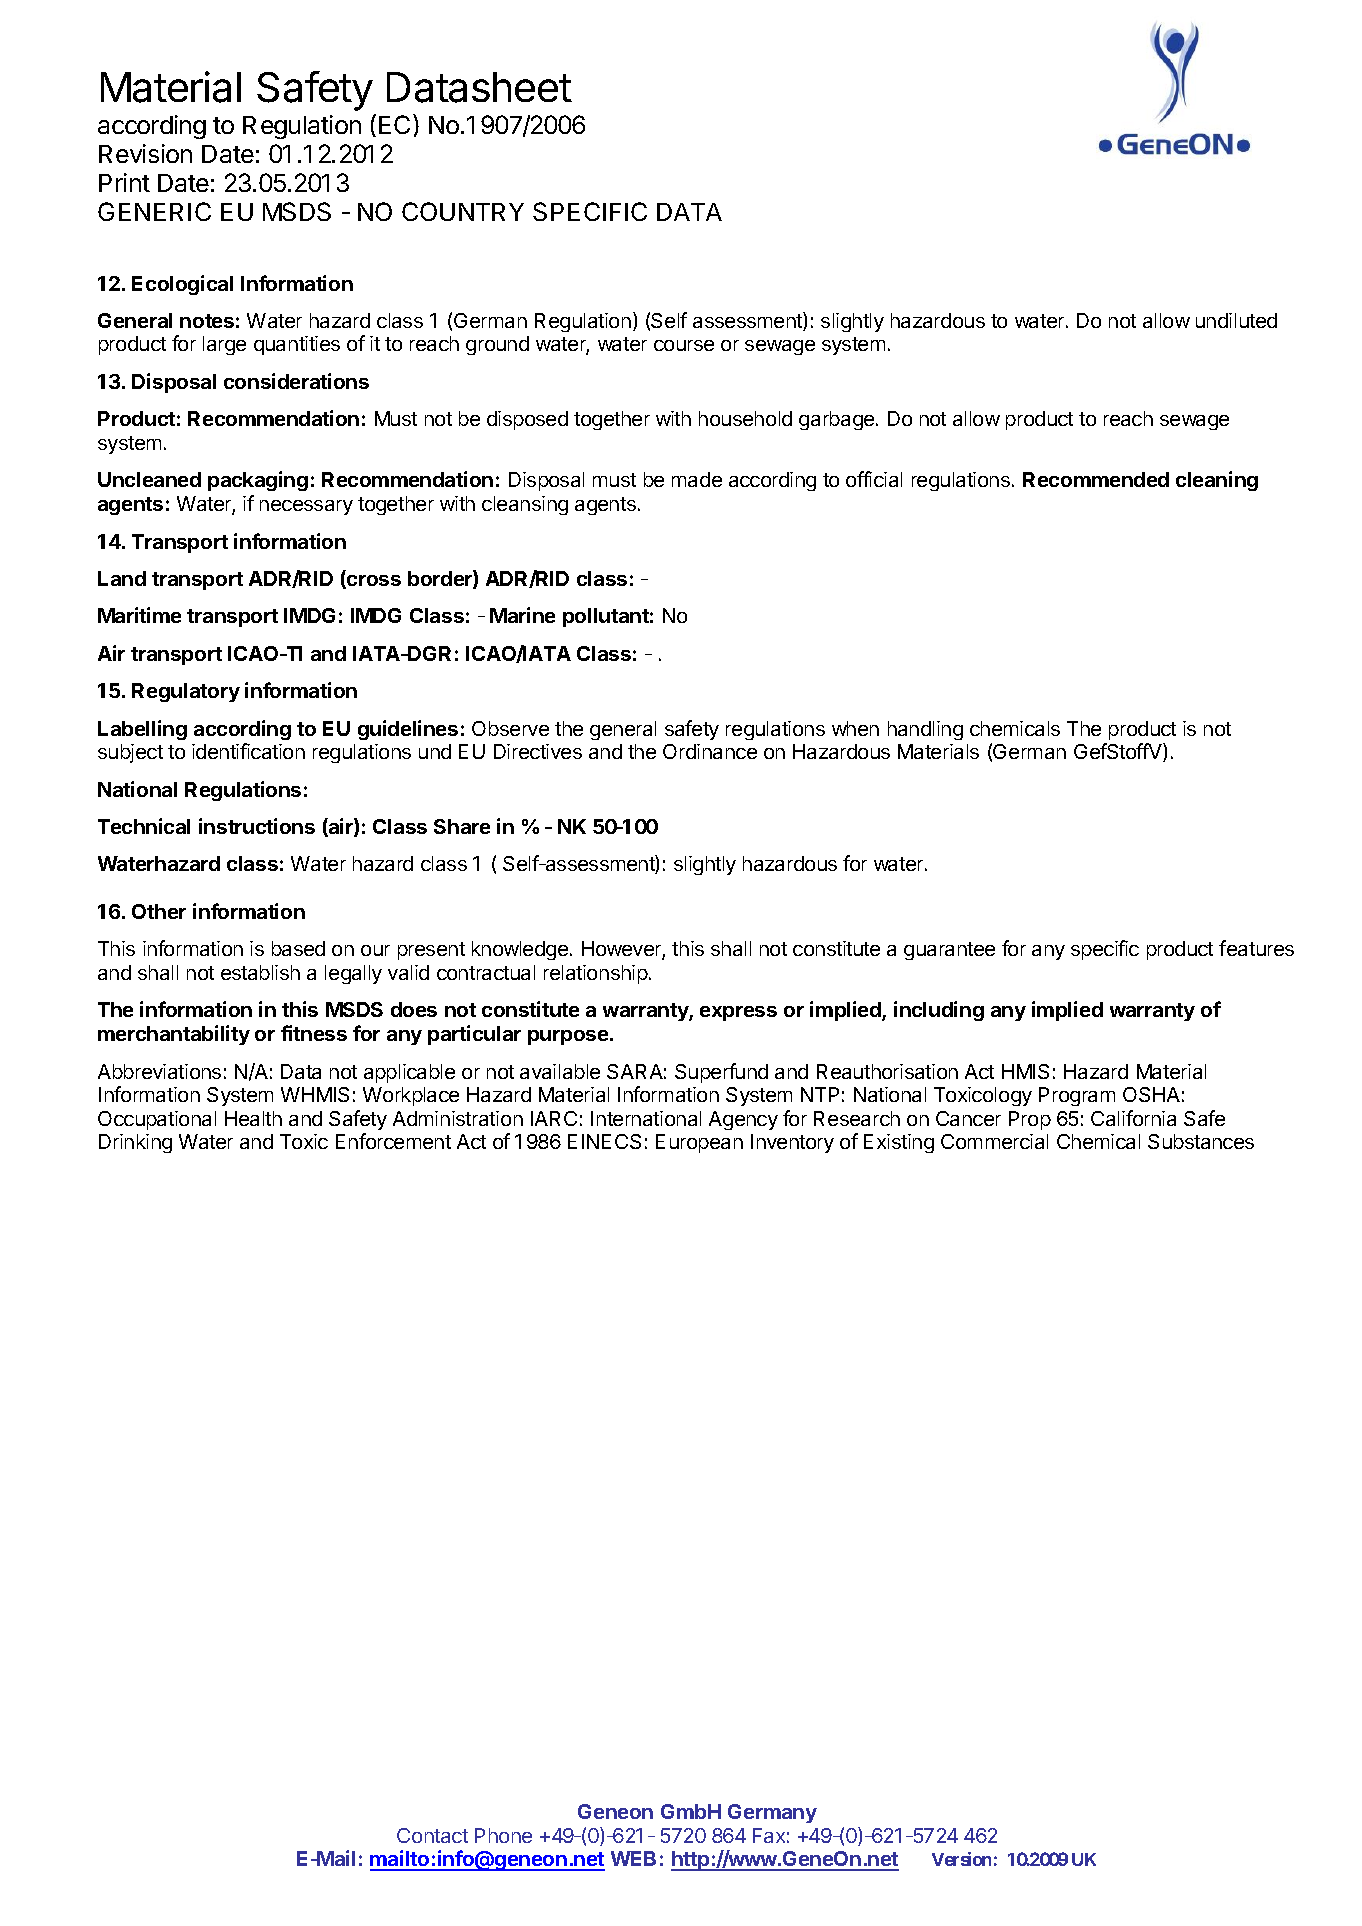  I want to click on Version, so click(961, 1859).
